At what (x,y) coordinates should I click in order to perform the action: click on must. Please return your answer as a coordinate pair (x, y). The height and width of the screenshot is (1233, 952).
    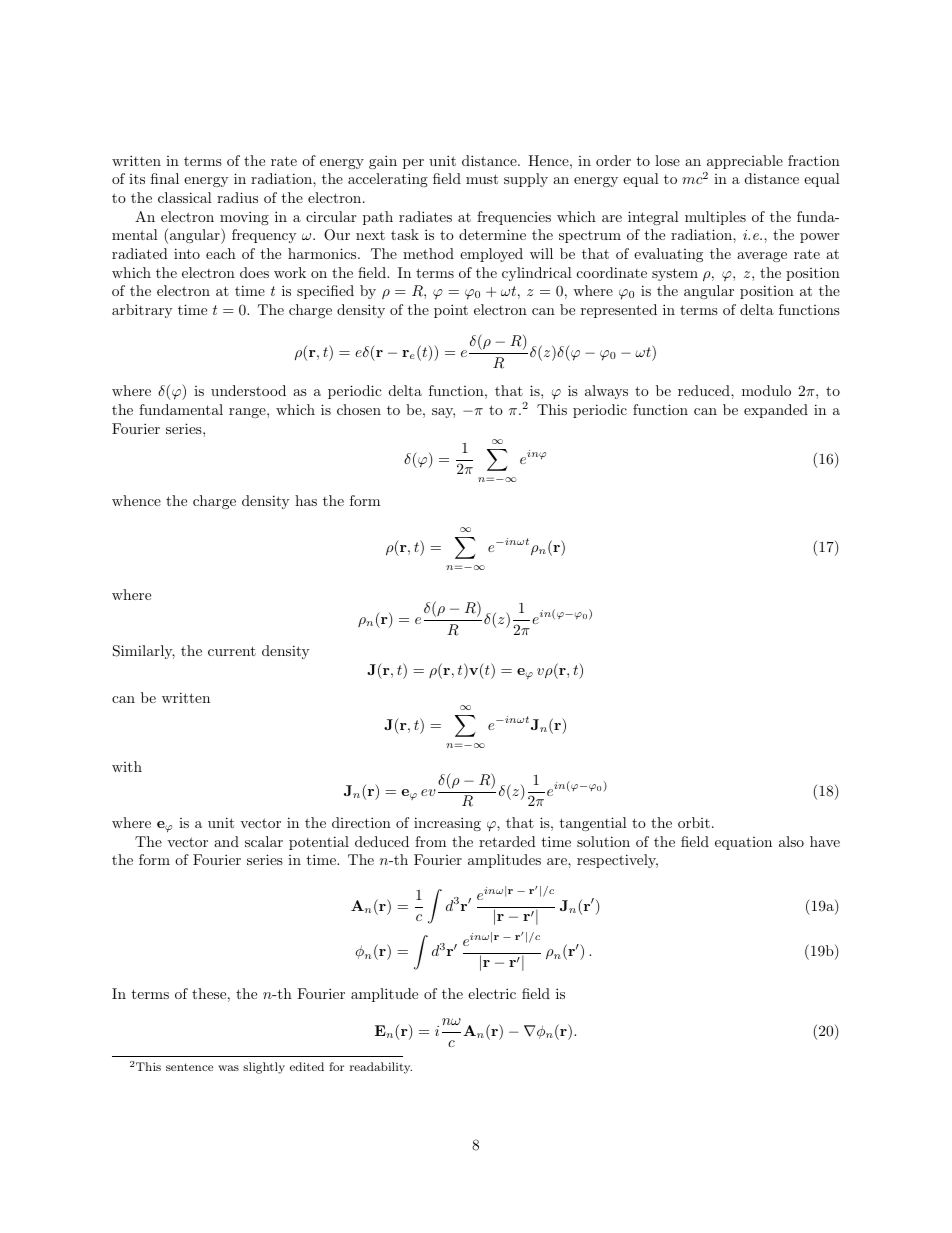
    Looking at the image, I should click on (482, 179).
